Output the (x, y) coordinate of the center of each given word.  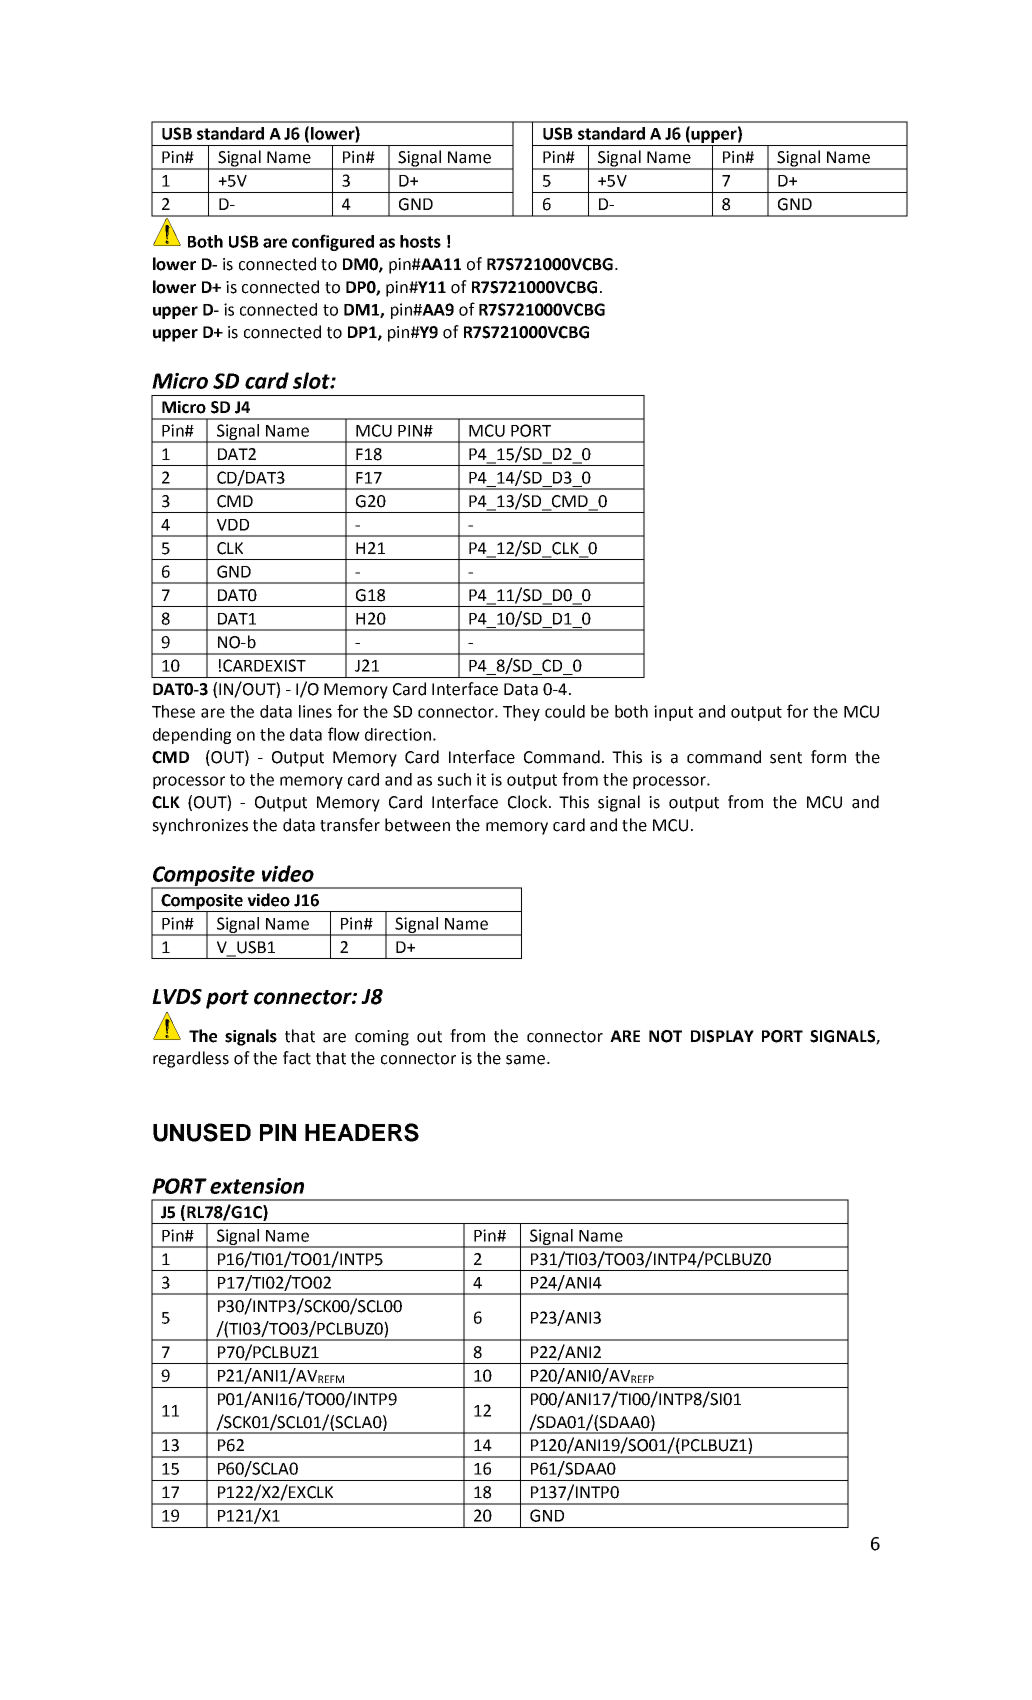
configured (333, 242)
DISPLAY (722, 1036)
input (673, 713)
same (527, 1060)
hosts (420, 241)
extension (257, 1186)
